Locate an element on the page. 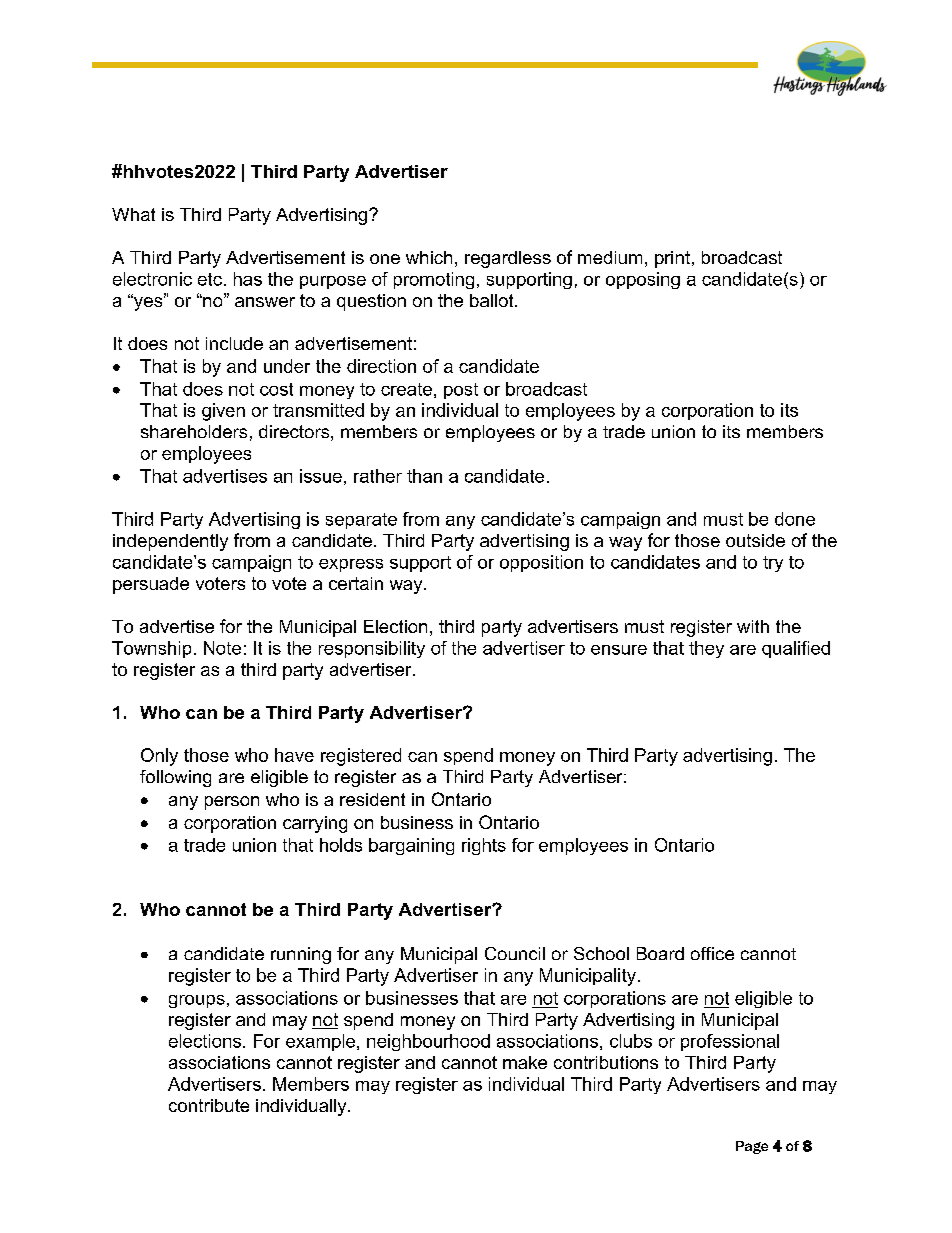 Image resolution: width=952 pixels, height=1233 pixels. responsibility is located at coordinates (372, 649).
